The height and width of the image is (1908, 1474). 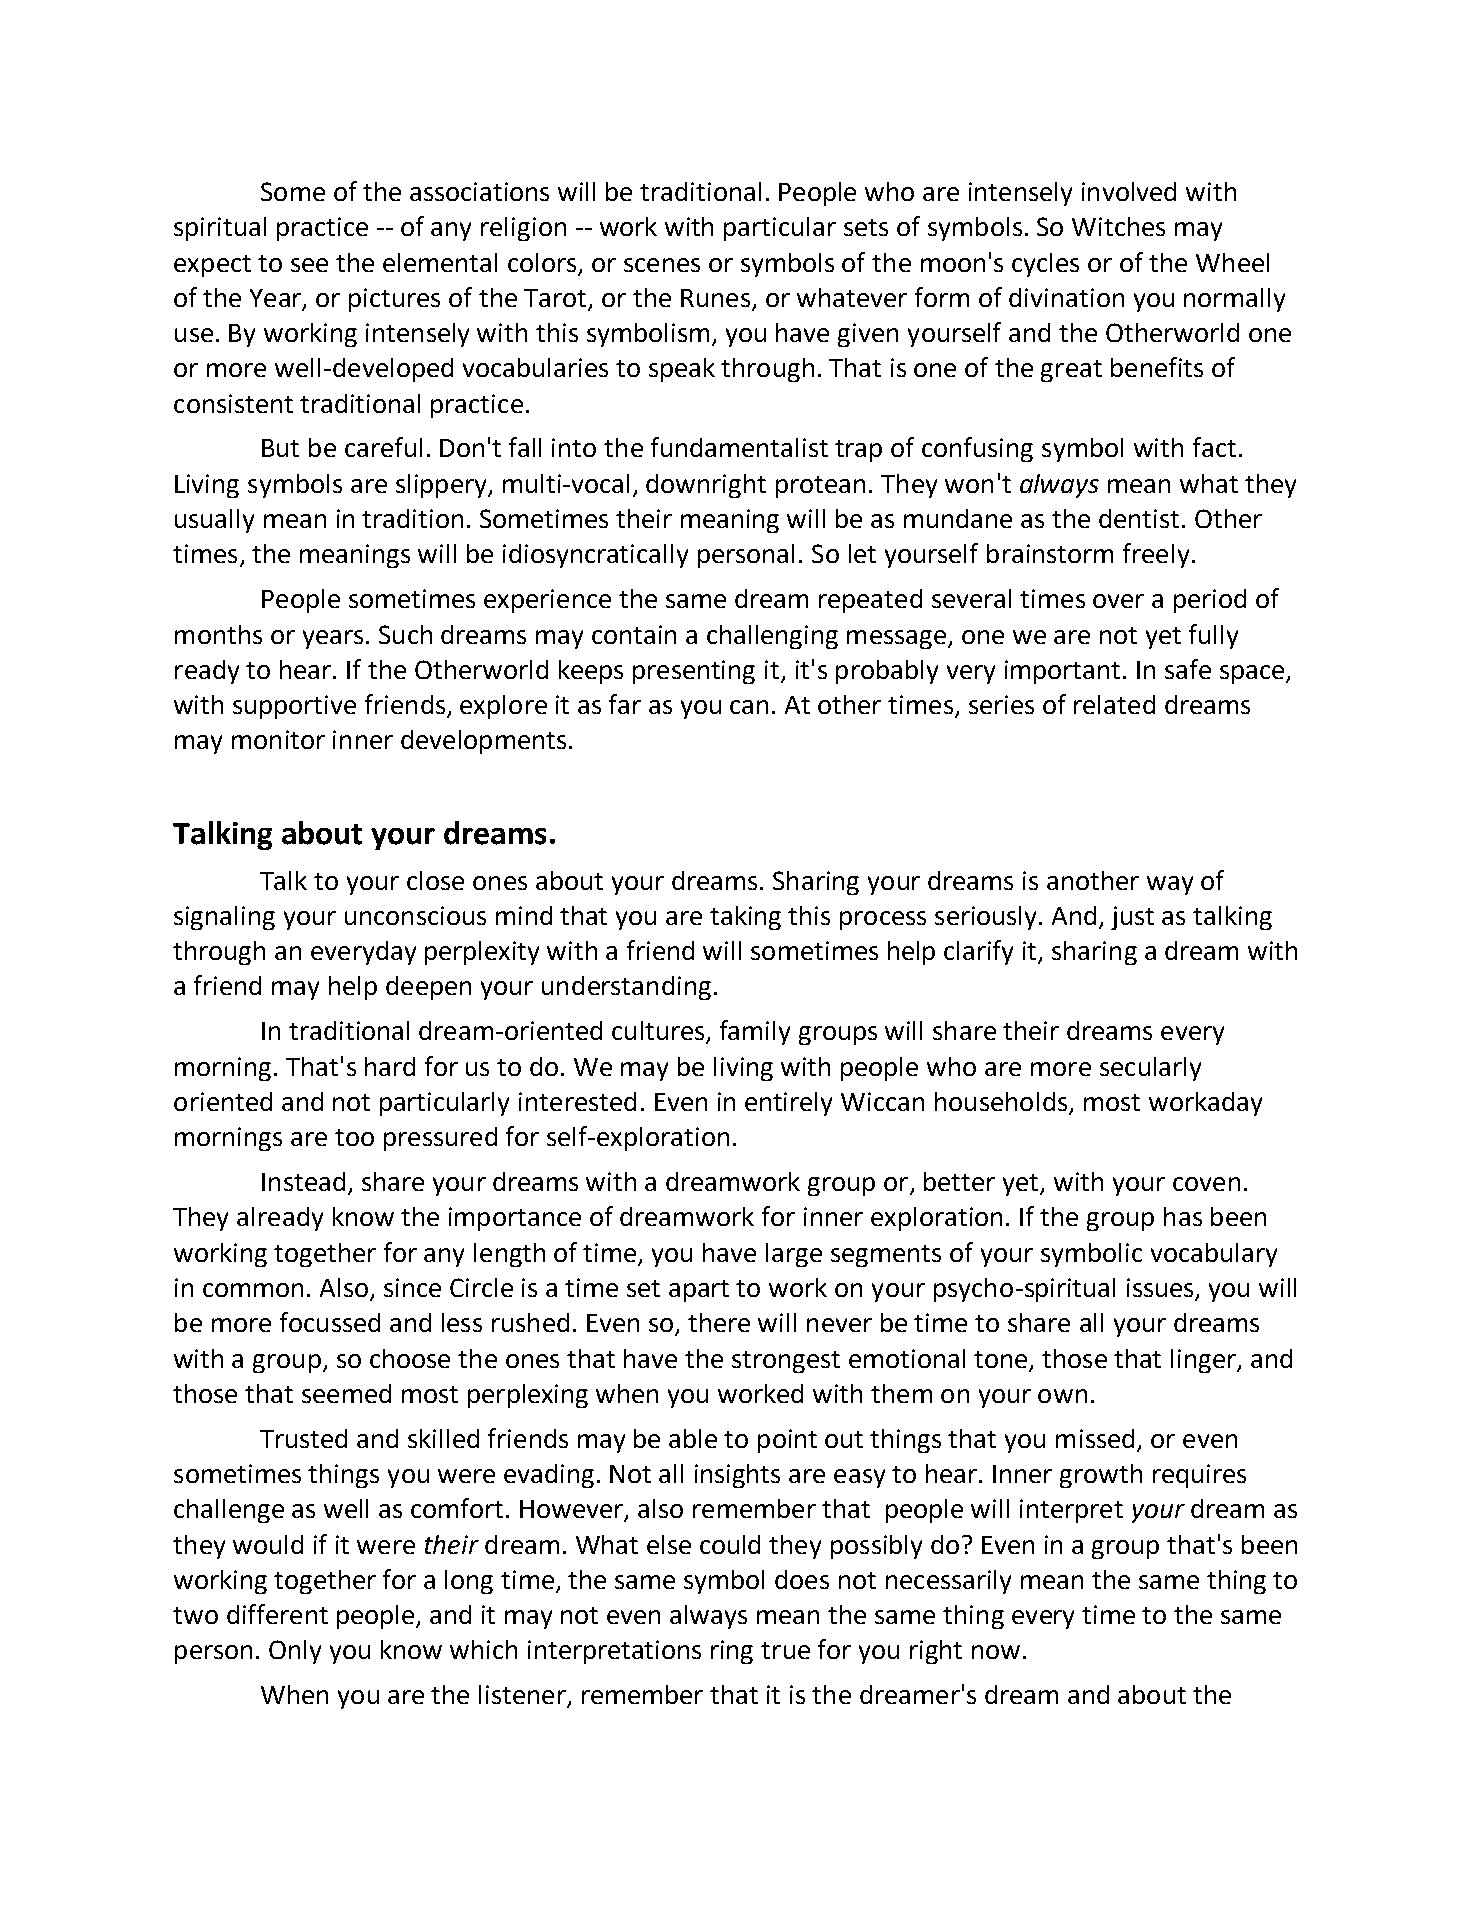 What do you see at coordinates (785, 1650) in the image?
I see `true` at bounding box center [785, 1650].
